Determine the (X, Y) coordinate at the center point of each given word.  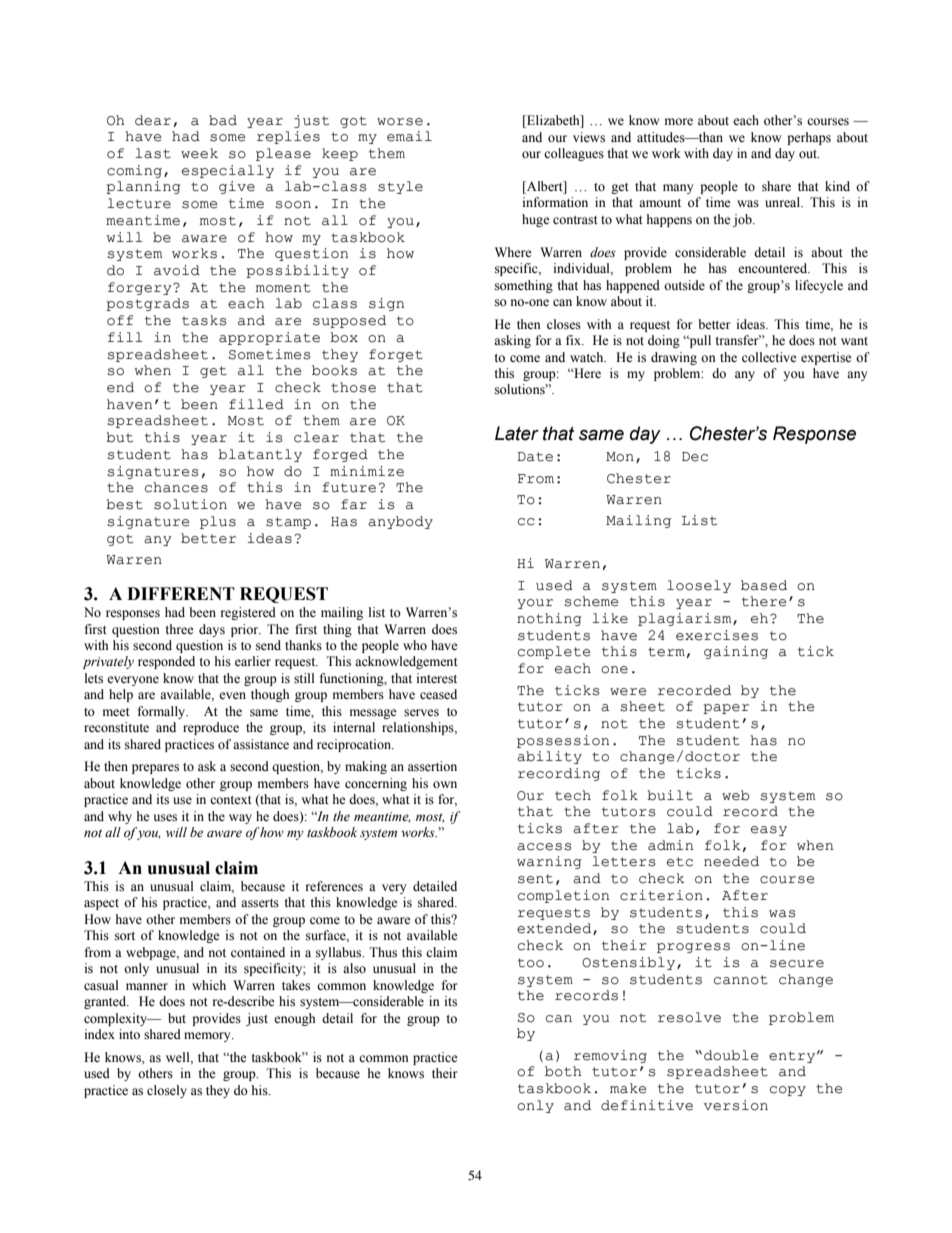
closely (167, 1091)
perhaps (809, 138)
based (764, 585)
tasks (204, 320)
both (563, 1071)
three (179, 629)
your (535, 604)
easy (769, 831)
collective (769, 357)
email (409, 136)
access (544, 847)
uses (165, 818)
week (199, 153)
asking (512, 341)
